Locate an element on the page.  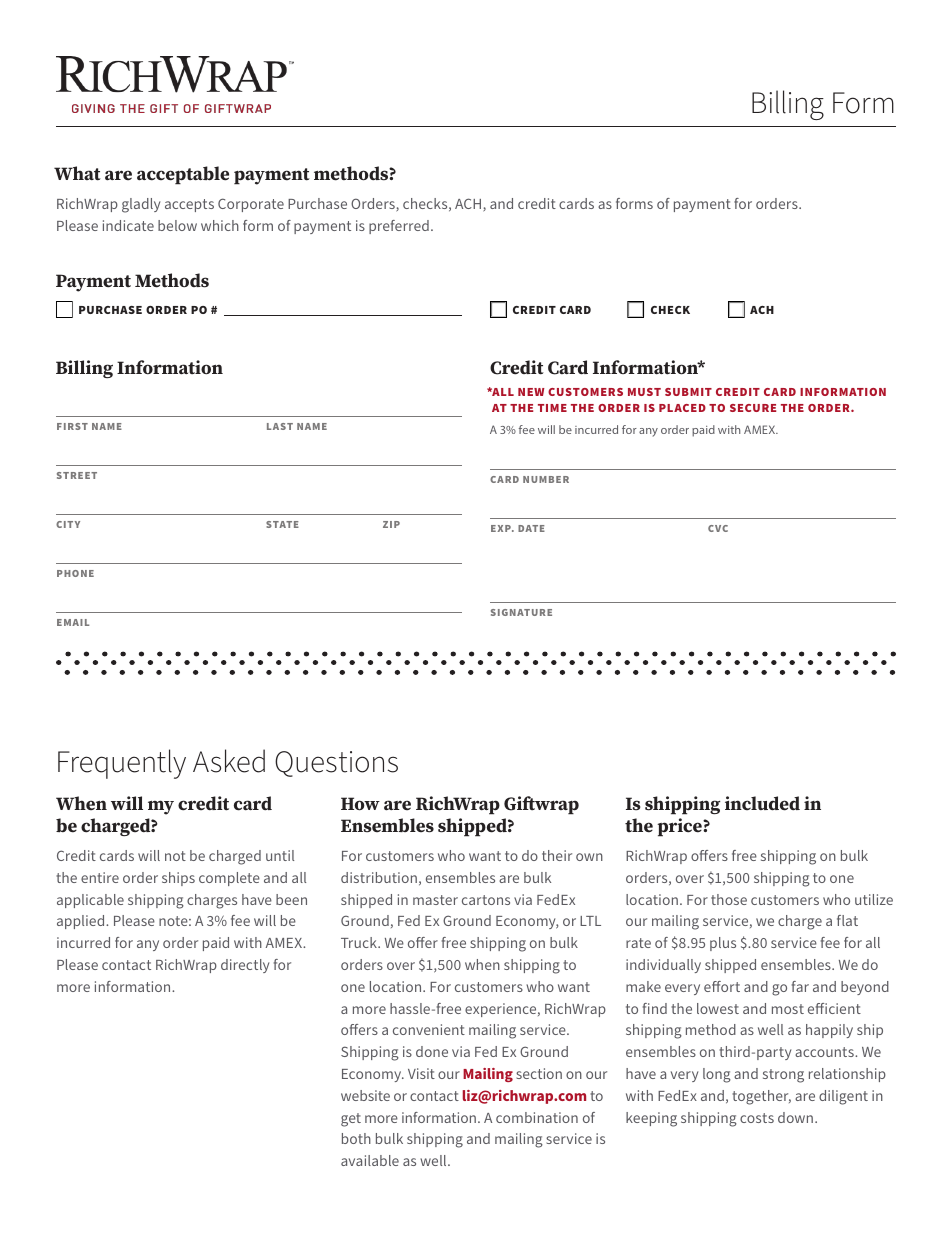
SUBMIT is located at coordinates (688, 392).
